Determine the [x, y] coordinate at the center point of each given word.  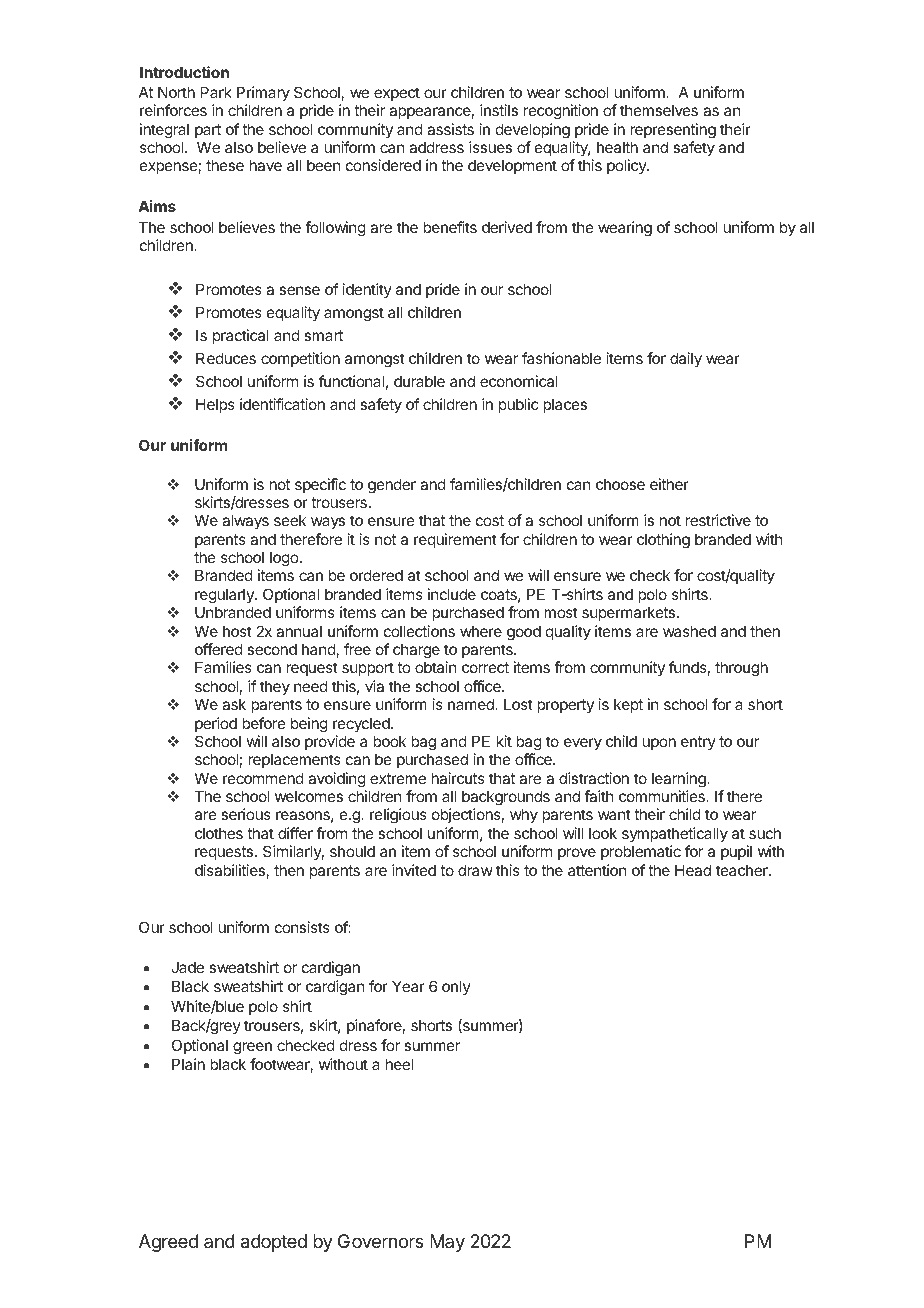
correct [485, 667]
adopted [274, 1243]
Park [216, 92]
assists [450, 129]
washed [689, 631]
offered [219, 649]
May [447, 1243]
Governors [381, 1241]
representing [673, 131]
